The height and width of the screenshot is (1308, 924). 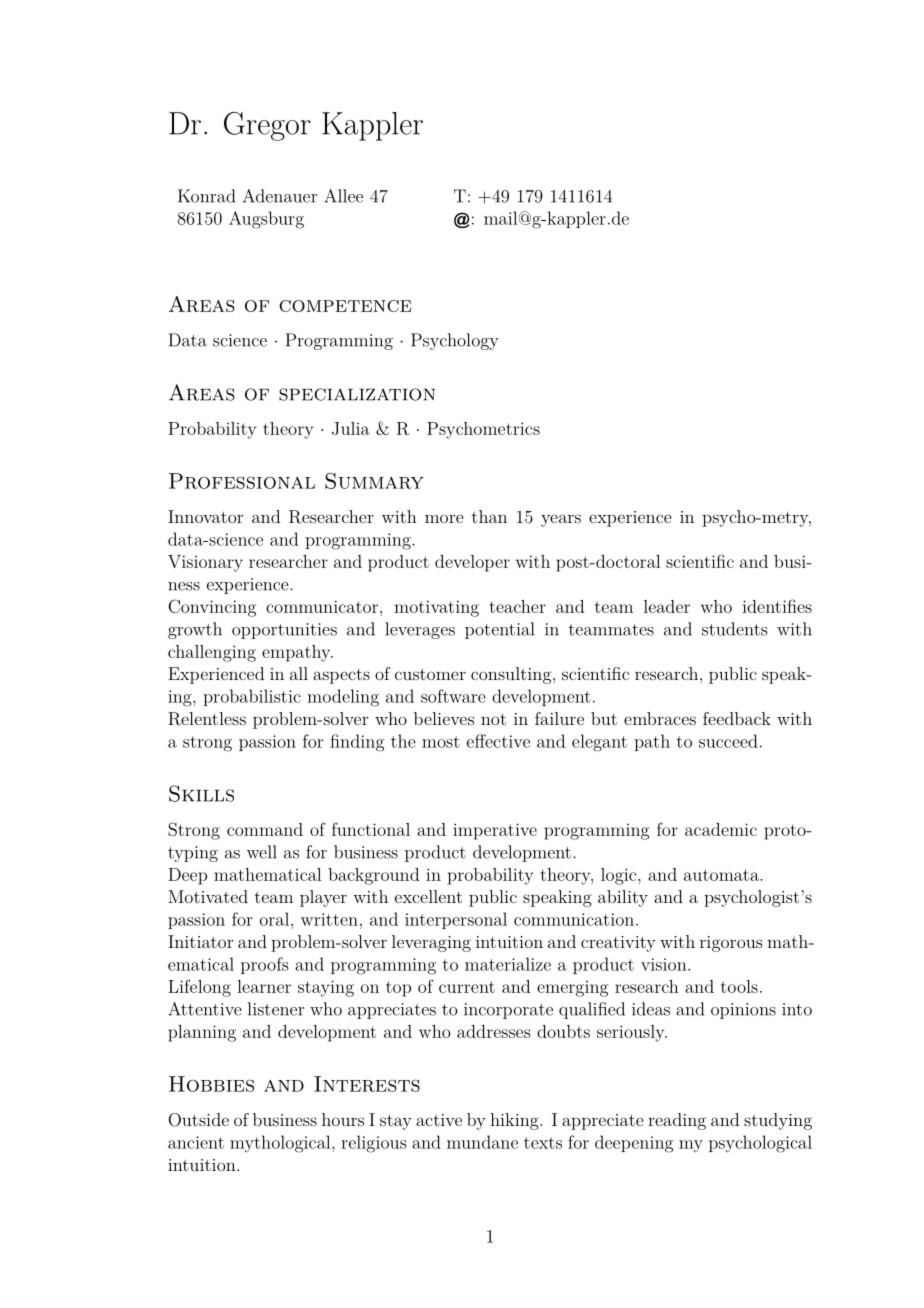 What do you see at coordinates (495, 831) in the screenshot?
I see `imperative` at bounding box center [495, 831].
